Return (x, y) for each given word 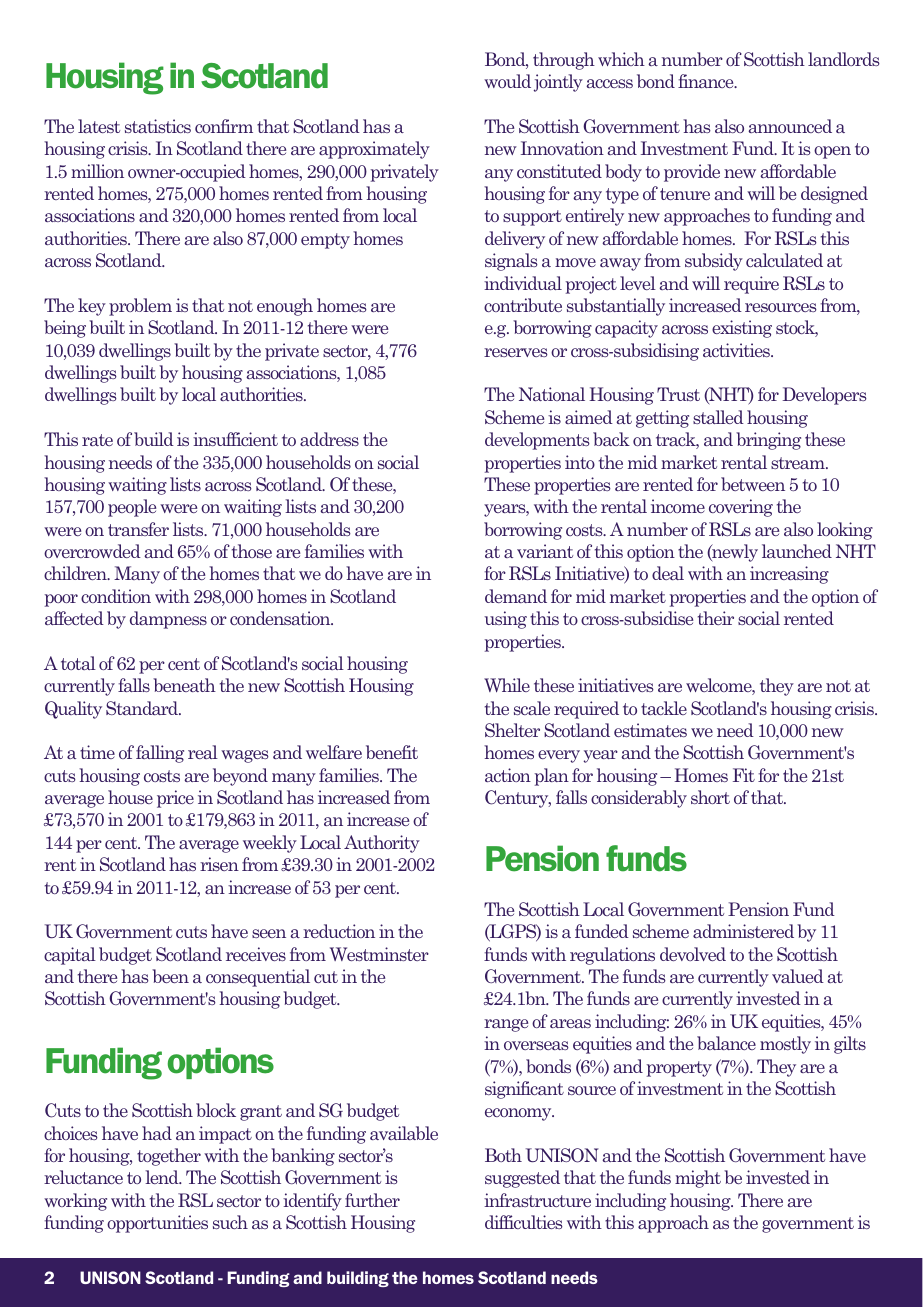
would (507, 81)
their (716, 618)
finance (707, 81)
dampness (168, 620)
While (507, 685)
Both (503, 1155)
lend (163, 1177)
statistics (158, 126)
